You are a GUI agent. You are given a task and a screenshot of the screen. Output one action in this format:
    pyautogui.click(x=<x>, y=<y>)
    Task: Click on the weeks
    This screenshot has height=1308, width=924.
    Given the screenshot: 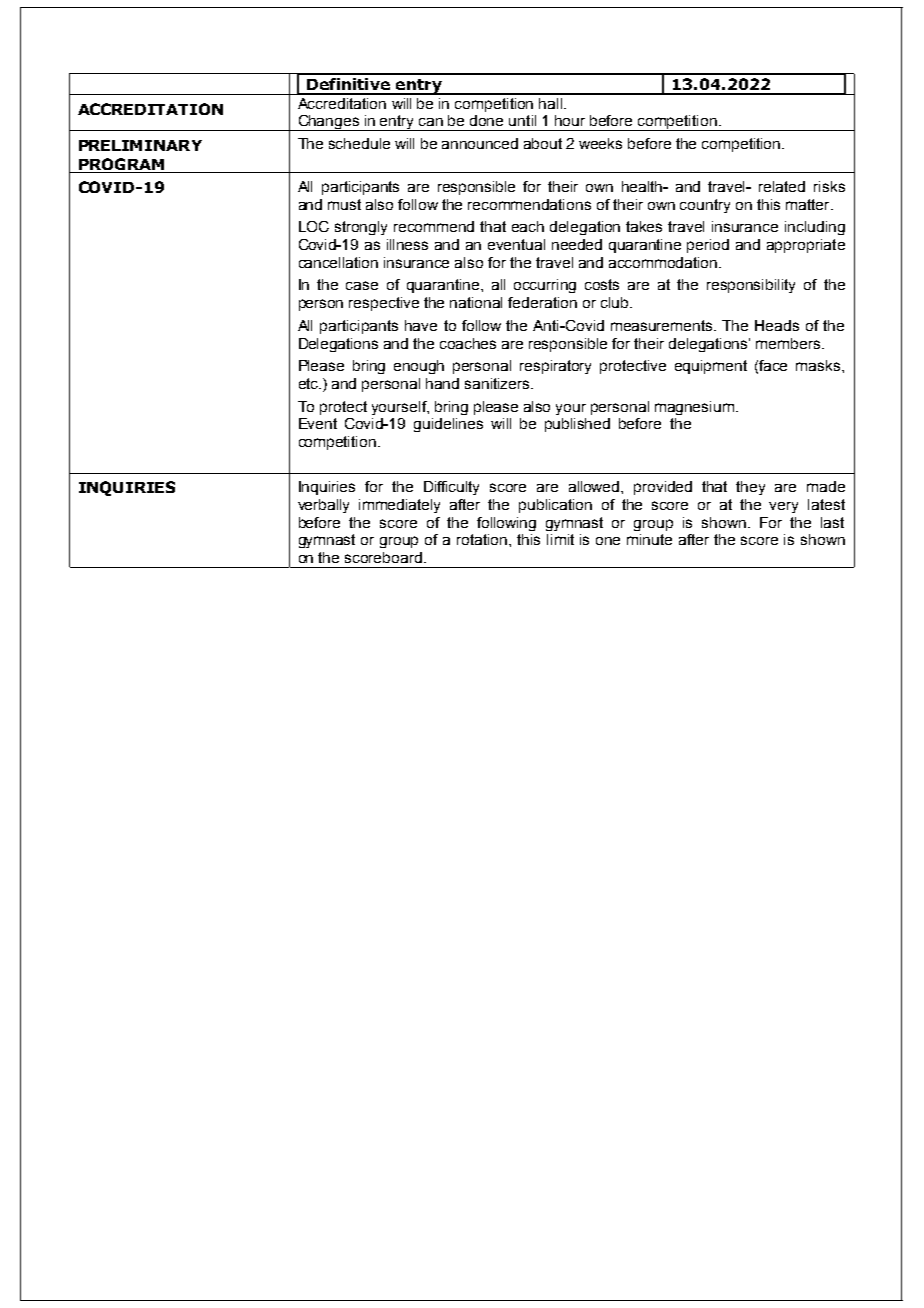 What is the action you would take?
    pyautogui.click(x=600, y=143)
